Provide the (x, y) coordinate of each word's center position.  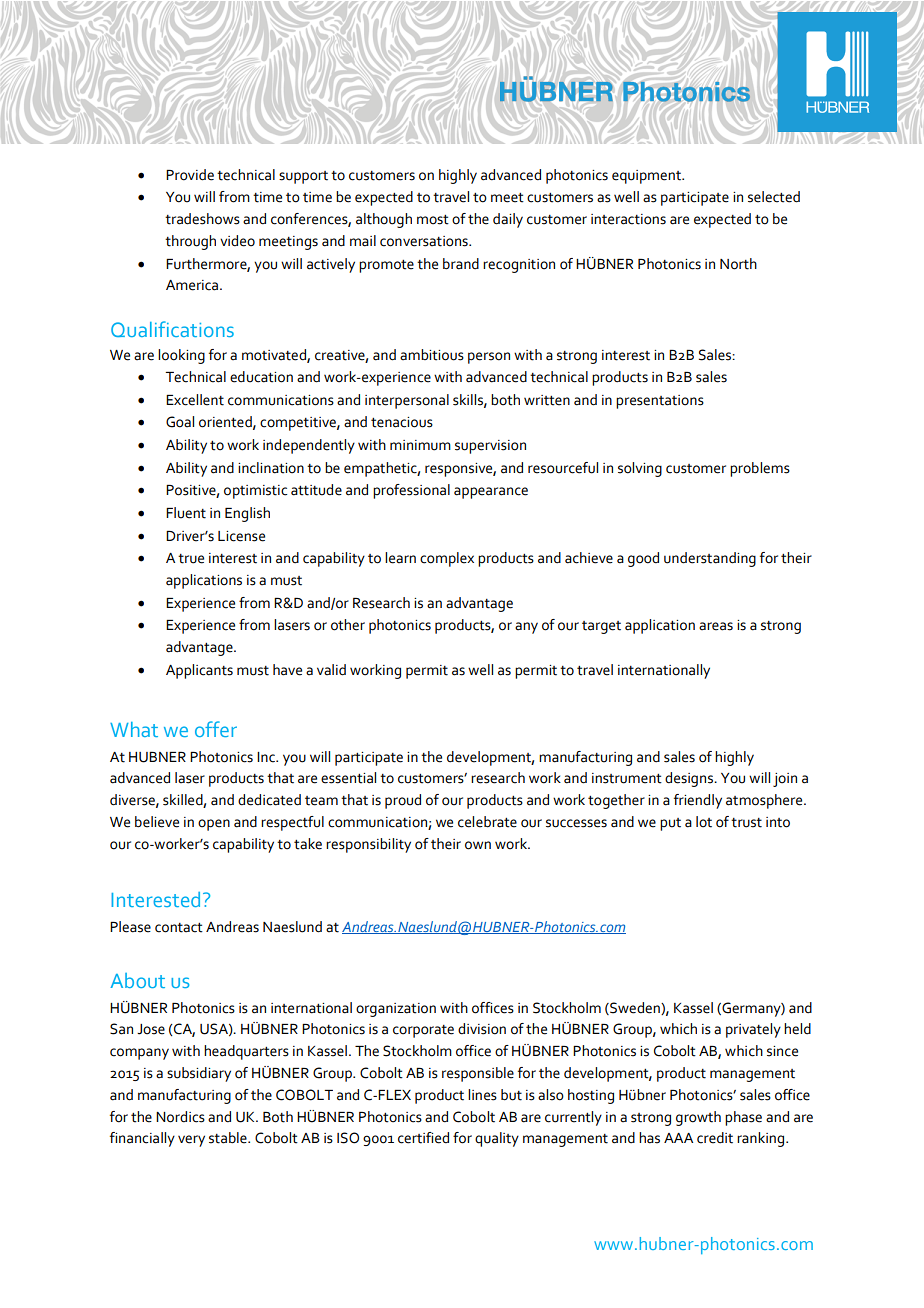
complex (447, 559)
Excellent (195, 400)
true (191, 559)
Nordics (180, 1117)
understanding (710, 559)
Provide (190, 175)
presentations (660, 402)
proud (403, 801)
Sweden (635, 1008)
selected (774, 197)
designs (690, 779)
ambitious (432, 355)
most (433, 220)
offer (216, 729)
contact (179, 928)
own (478, 845)
